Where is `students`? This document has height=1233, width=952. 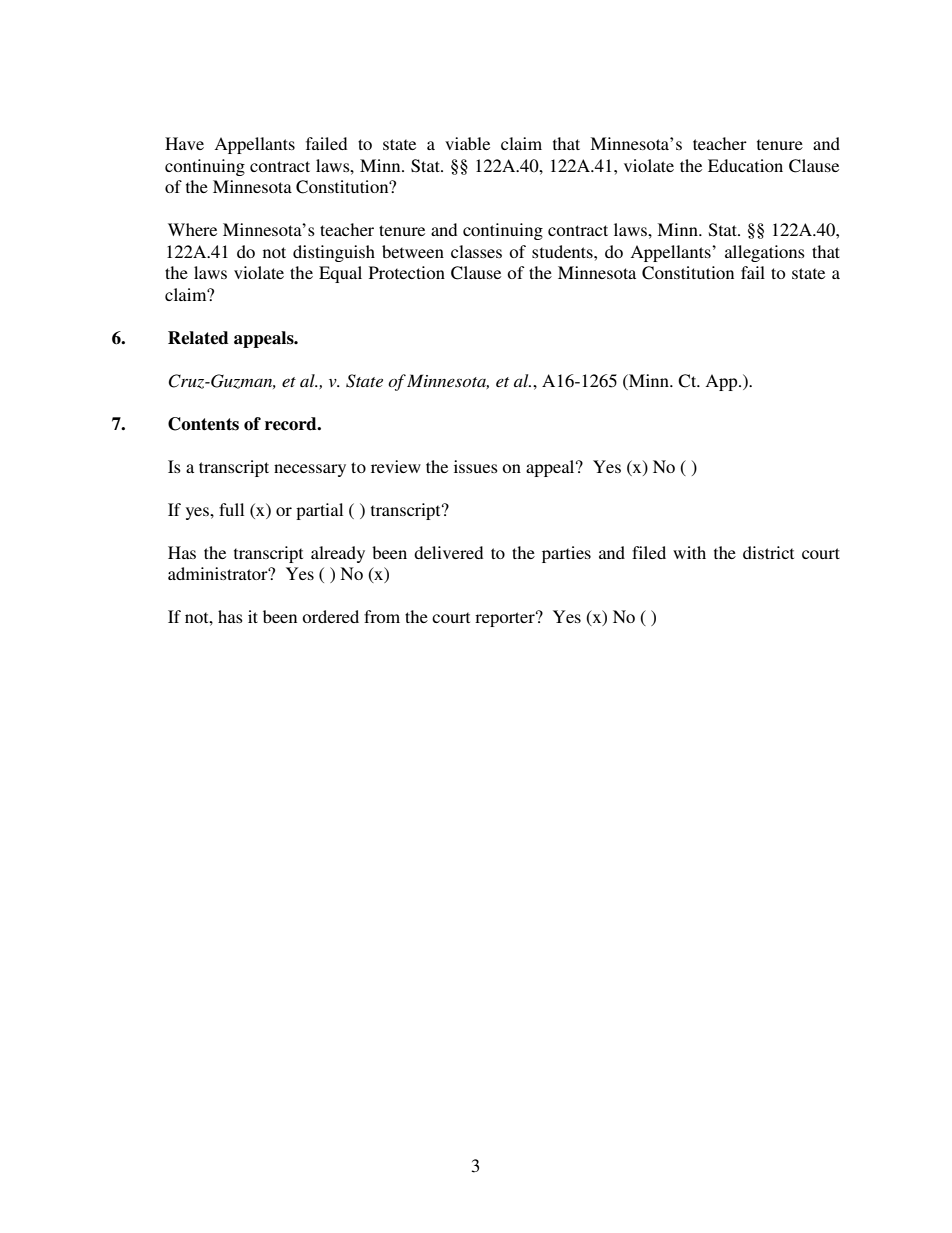 students is located at coordinates (563, 251).
